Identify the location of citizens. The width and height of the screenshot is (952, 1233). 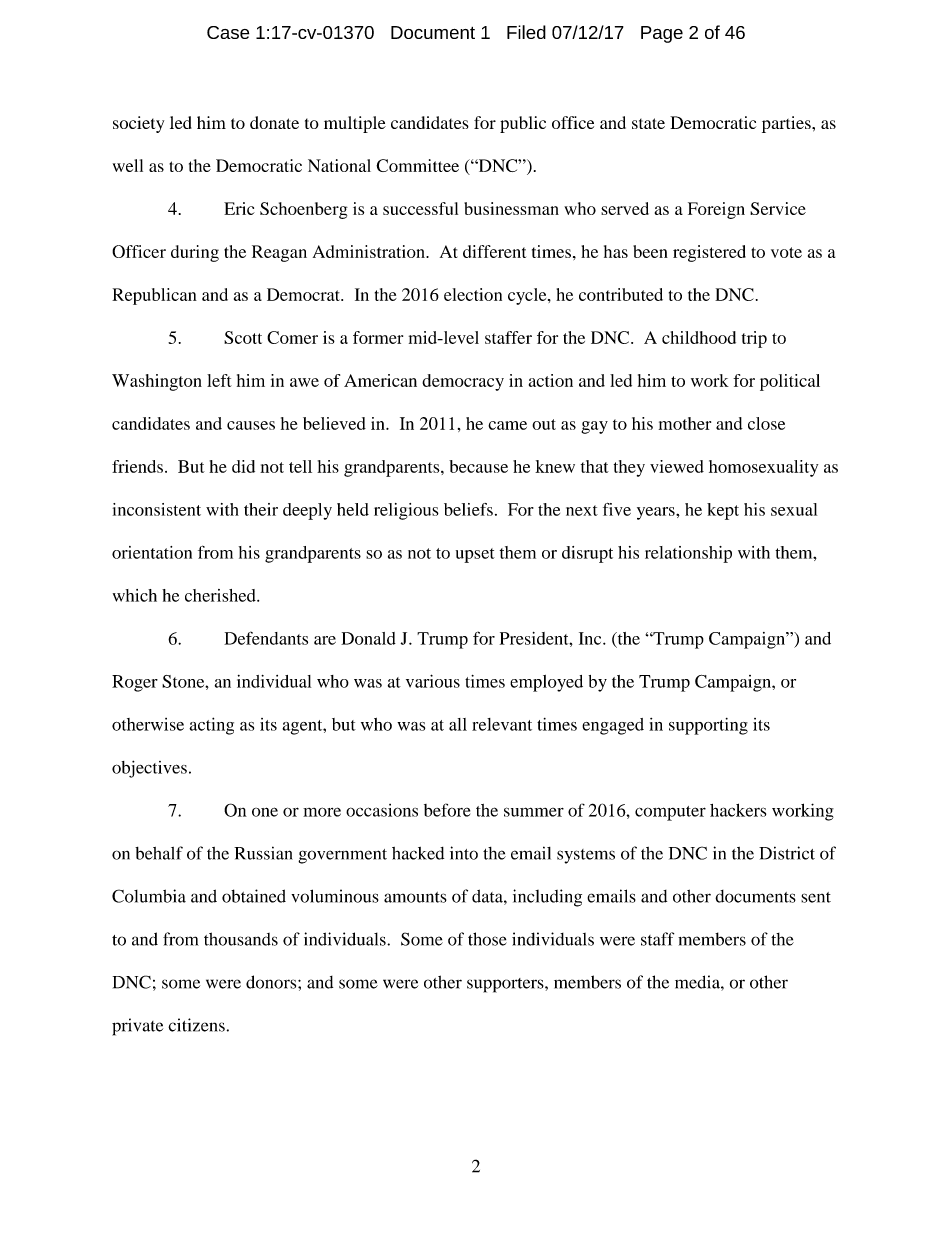
(196, 1025).
